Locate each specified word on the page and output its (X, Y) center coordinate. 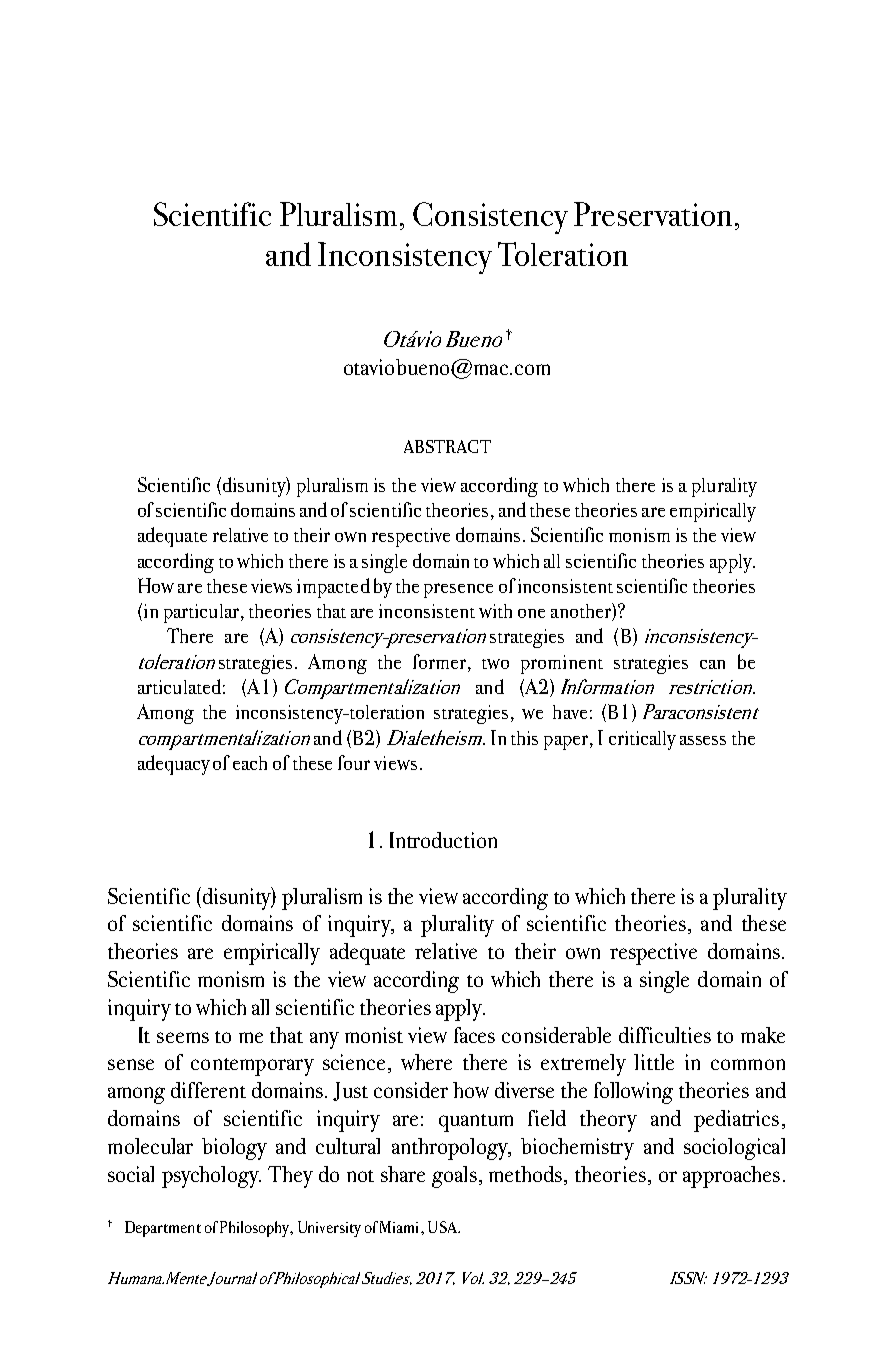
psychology (211, 1177)
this (524, 738)
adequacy (174, 765)
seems (183, 1037)
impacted (333, 588)
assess (703, 740)
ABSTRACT (447, 446)
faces (474, 1035)
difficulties (665, 1035)
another (582, 612)
